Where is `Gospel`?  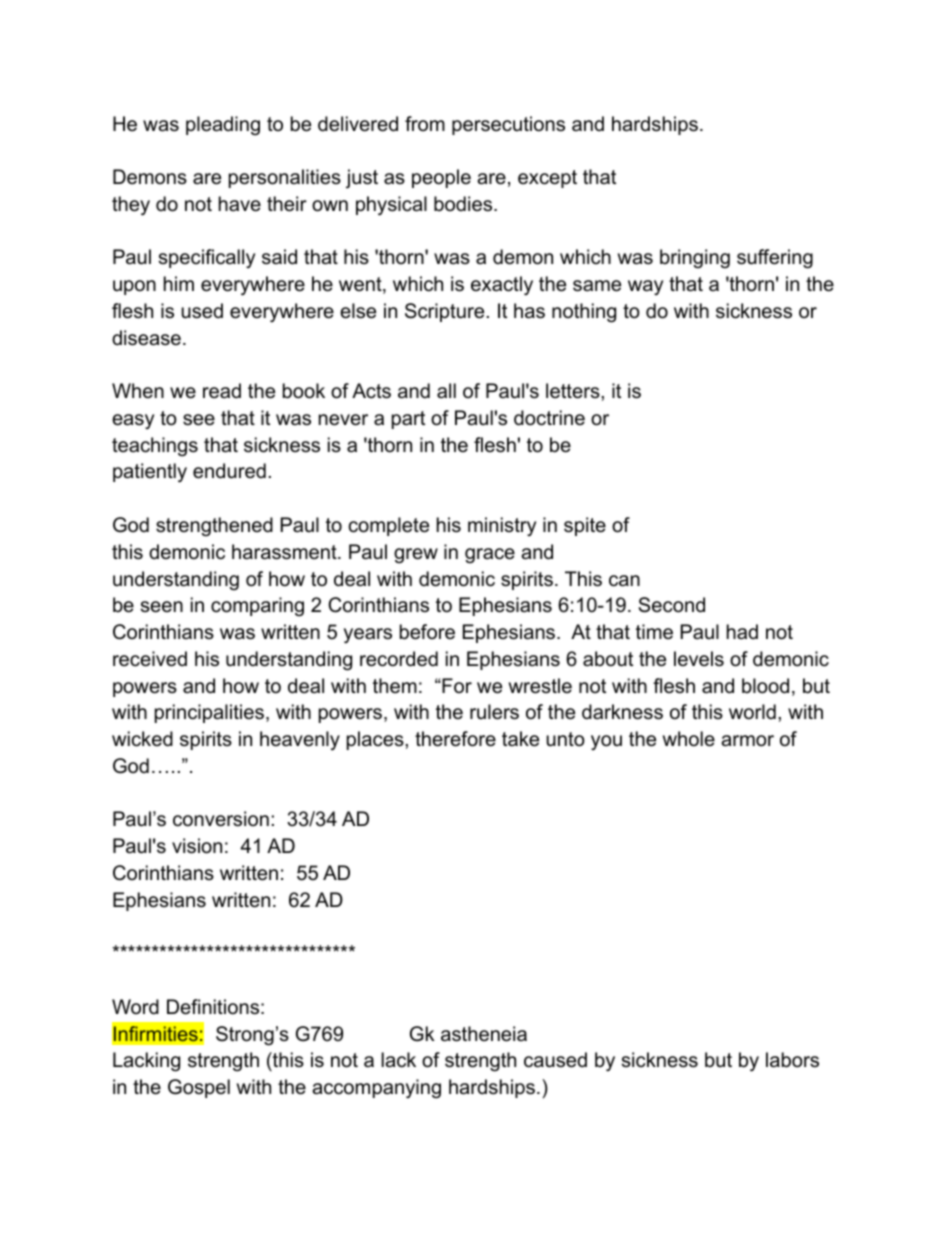 Gospel is located at coordinates (199, 1088).
